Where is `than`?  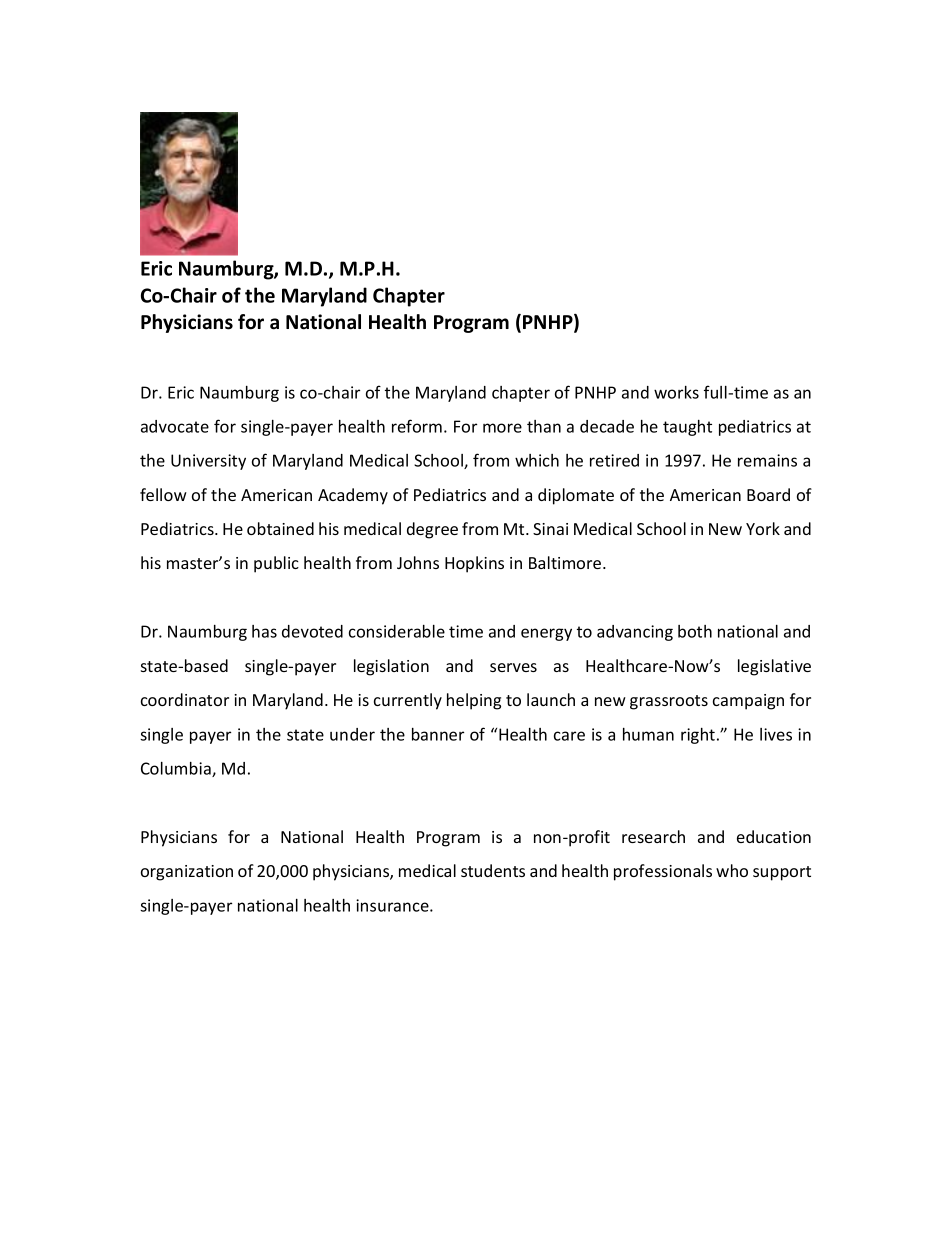
than is located at coordinates (544, 426).
